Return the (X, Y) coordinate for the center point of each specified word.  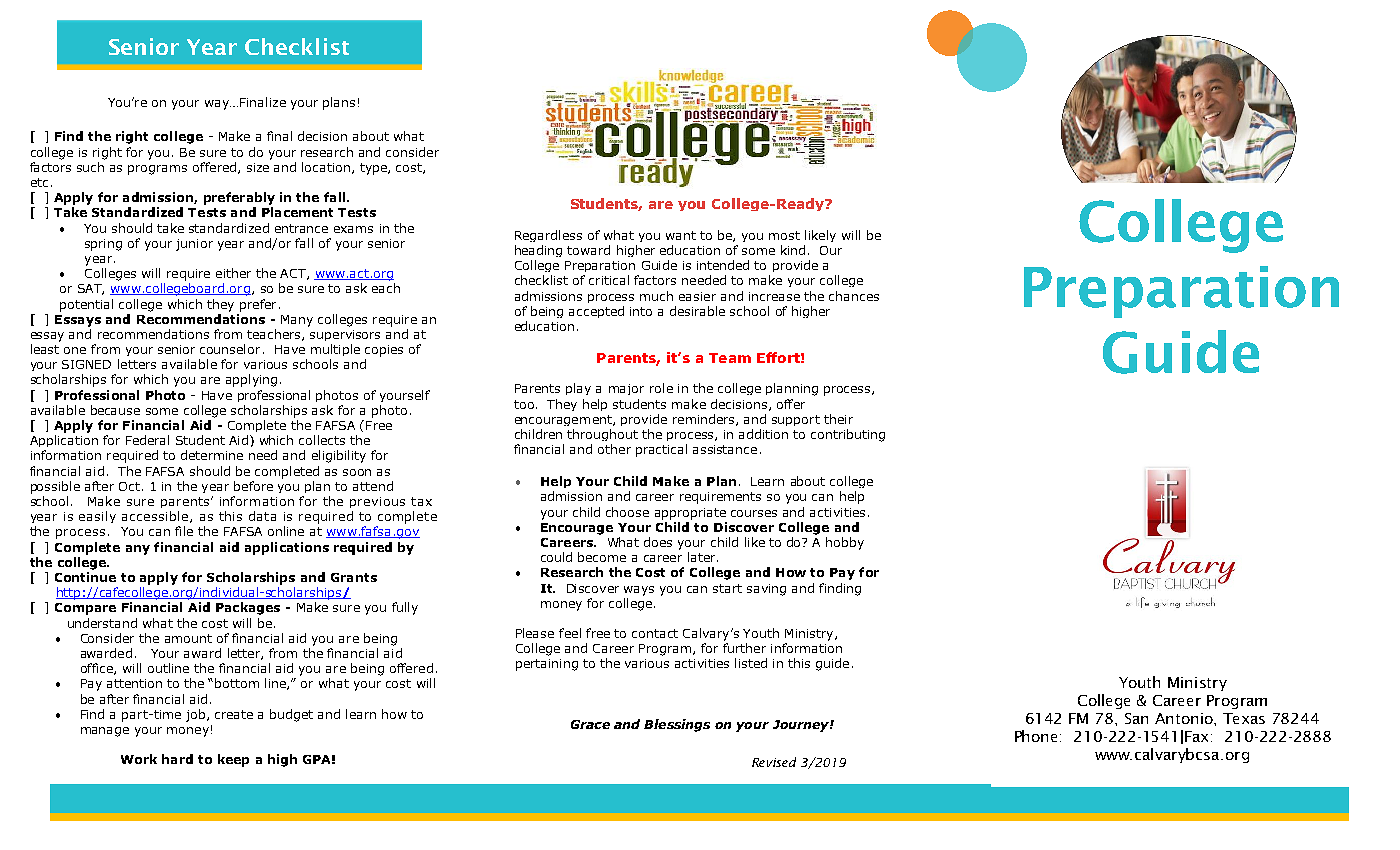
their (838, 419)
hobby (845, 543)
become (602, 557)
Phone (1038, 736)
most (784, 235)
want (681, 235)
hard (177, 759)
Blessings (677, 725)
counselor (230, 349)
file (184, 531)
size (258, 167)
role (661, 388)
